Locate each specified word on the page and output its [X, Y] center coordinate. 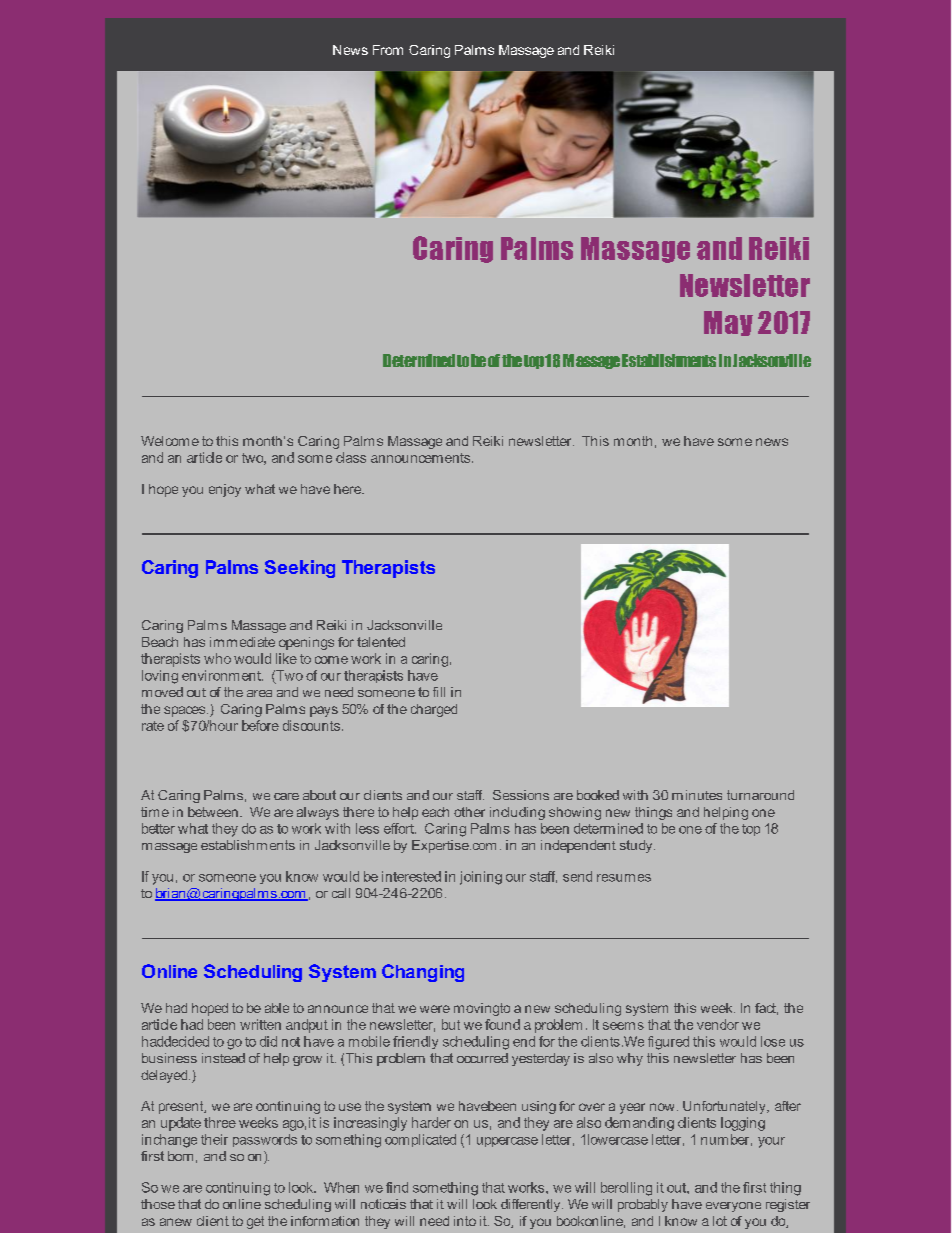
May [728, 323]
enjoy [225, 490]
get [255, 1222]
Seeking [300, 569]
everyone [733, 1207]
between [213, 812]
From [388, 50]
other [469, 812]
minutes [697, 795]
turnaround [760, 795]
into [465, 1221]
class [351, 457]
